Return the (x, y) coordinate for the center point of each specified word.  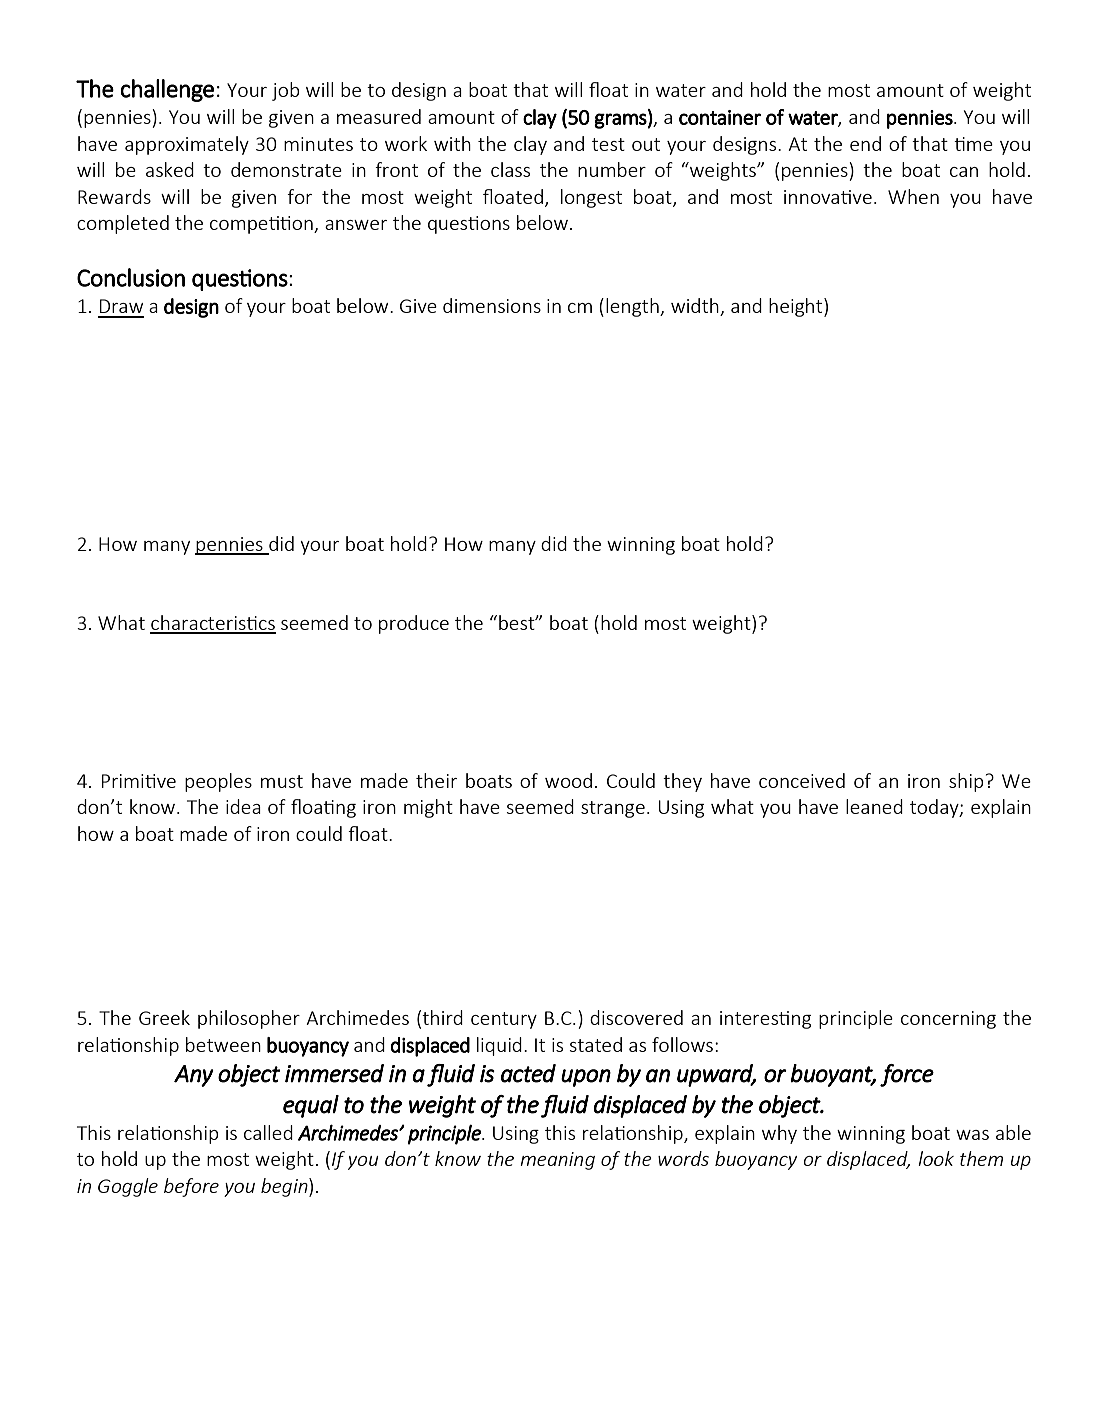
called (268, 1132)
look (936, 1158)
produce (414, 624)
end (865, 143)
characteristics (213, 624)
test (608, 144)
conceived (802, 780)
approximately (187, 145)
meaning (557, 1161)
